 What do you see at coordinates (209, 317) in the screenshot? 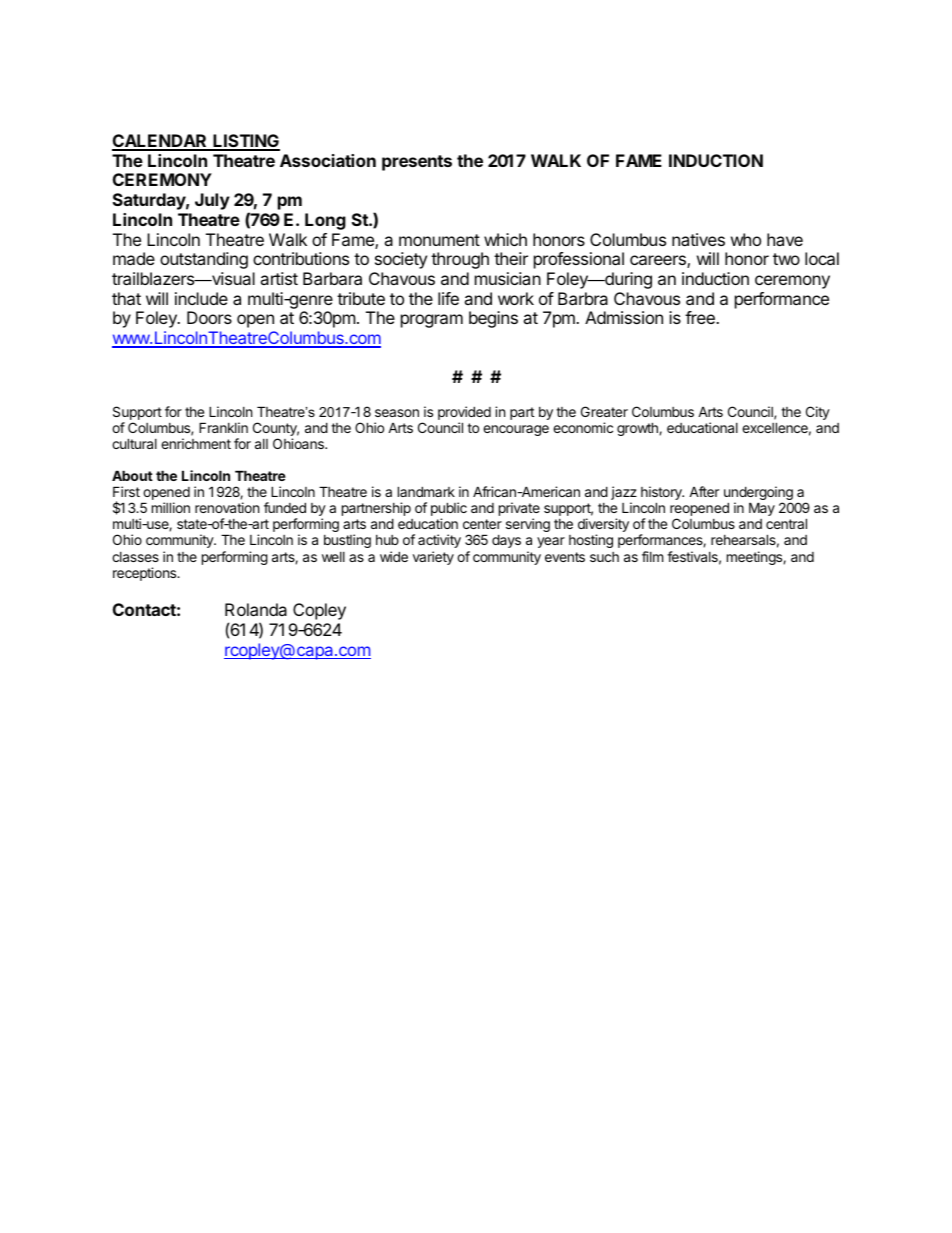
I see `Doors` at bounding box center [209, 317].
